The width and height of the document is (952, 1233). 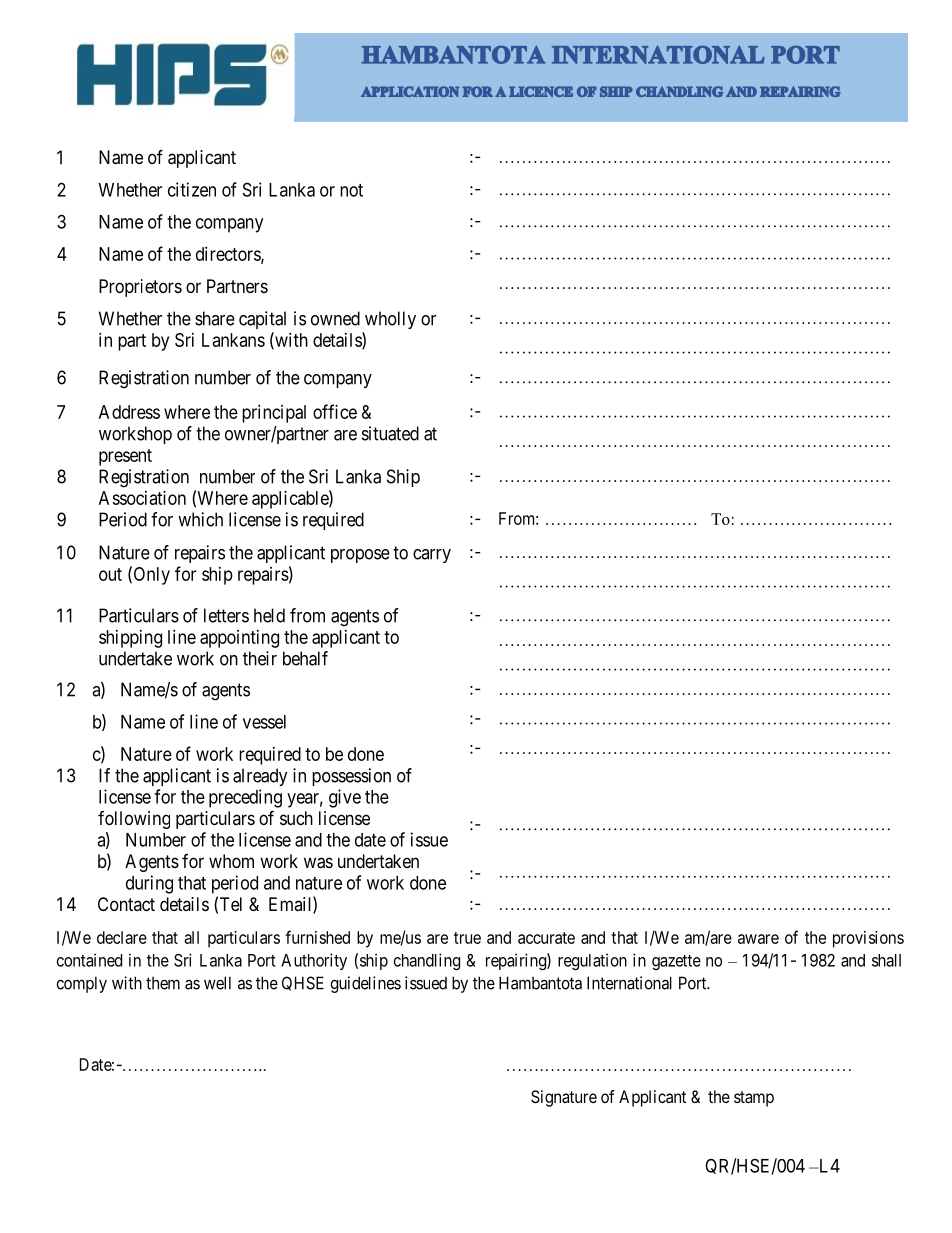 What do you see at coordinates (200, 519) in the document?
I see `which` at bounding box center [200, 519].
